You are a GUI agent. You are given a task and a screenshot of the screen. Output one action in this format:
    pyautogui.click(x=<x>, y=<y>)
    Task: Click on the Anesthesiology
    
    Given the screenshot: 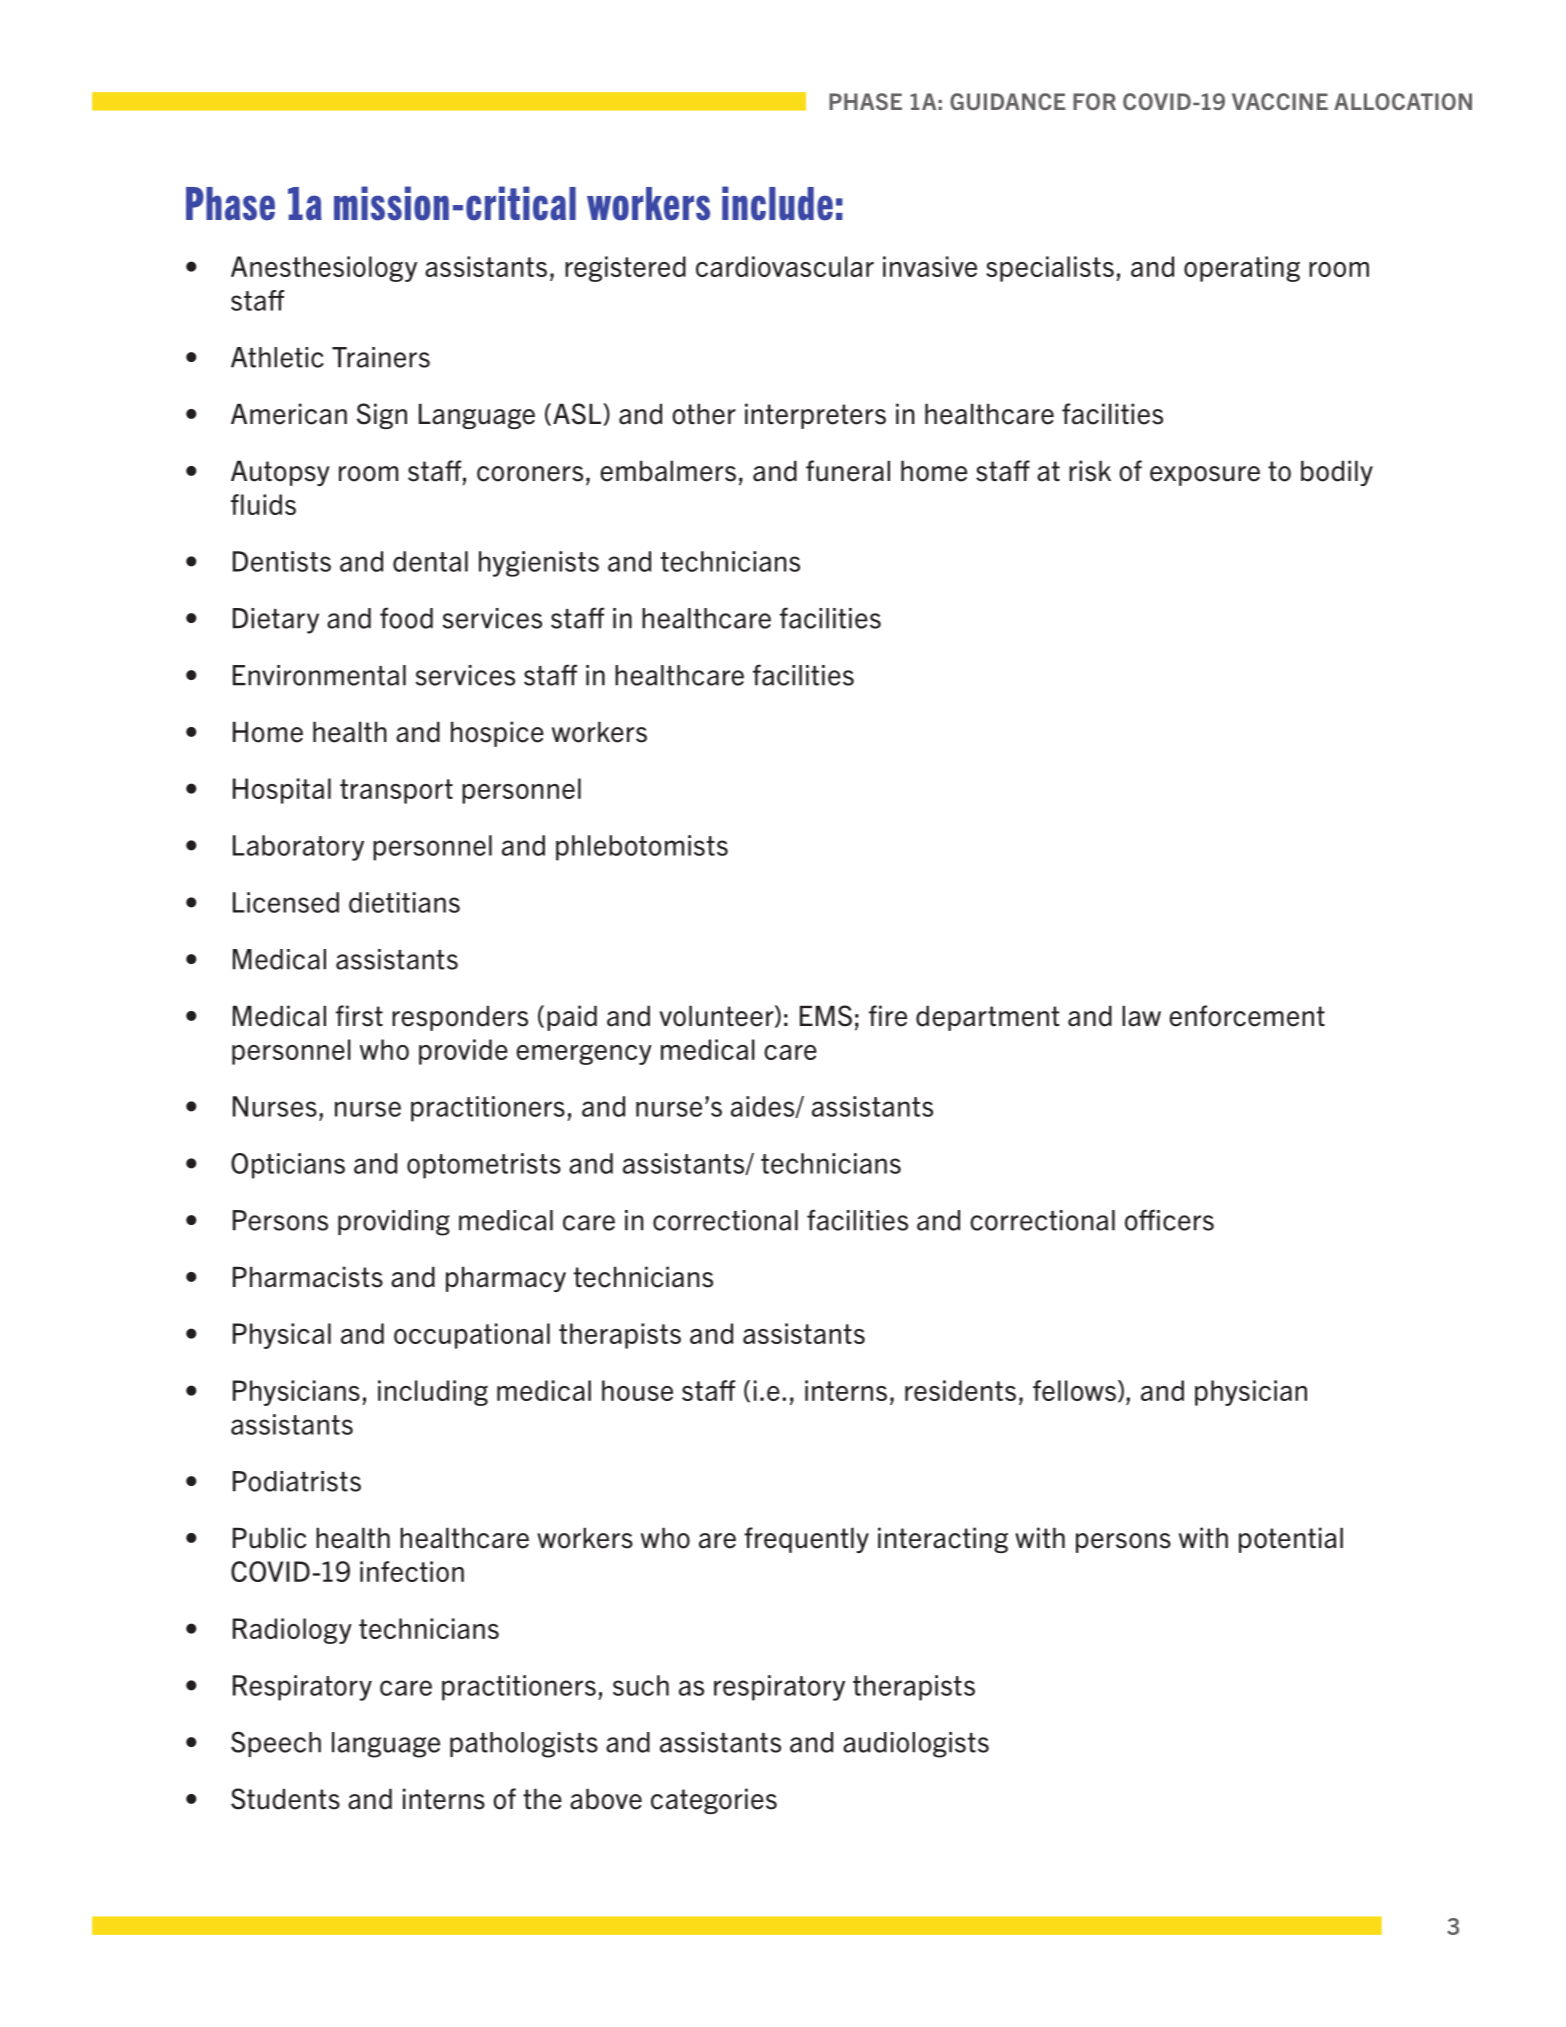 What is the action you would take?
    pyautogui.click(x=324, y=269)
